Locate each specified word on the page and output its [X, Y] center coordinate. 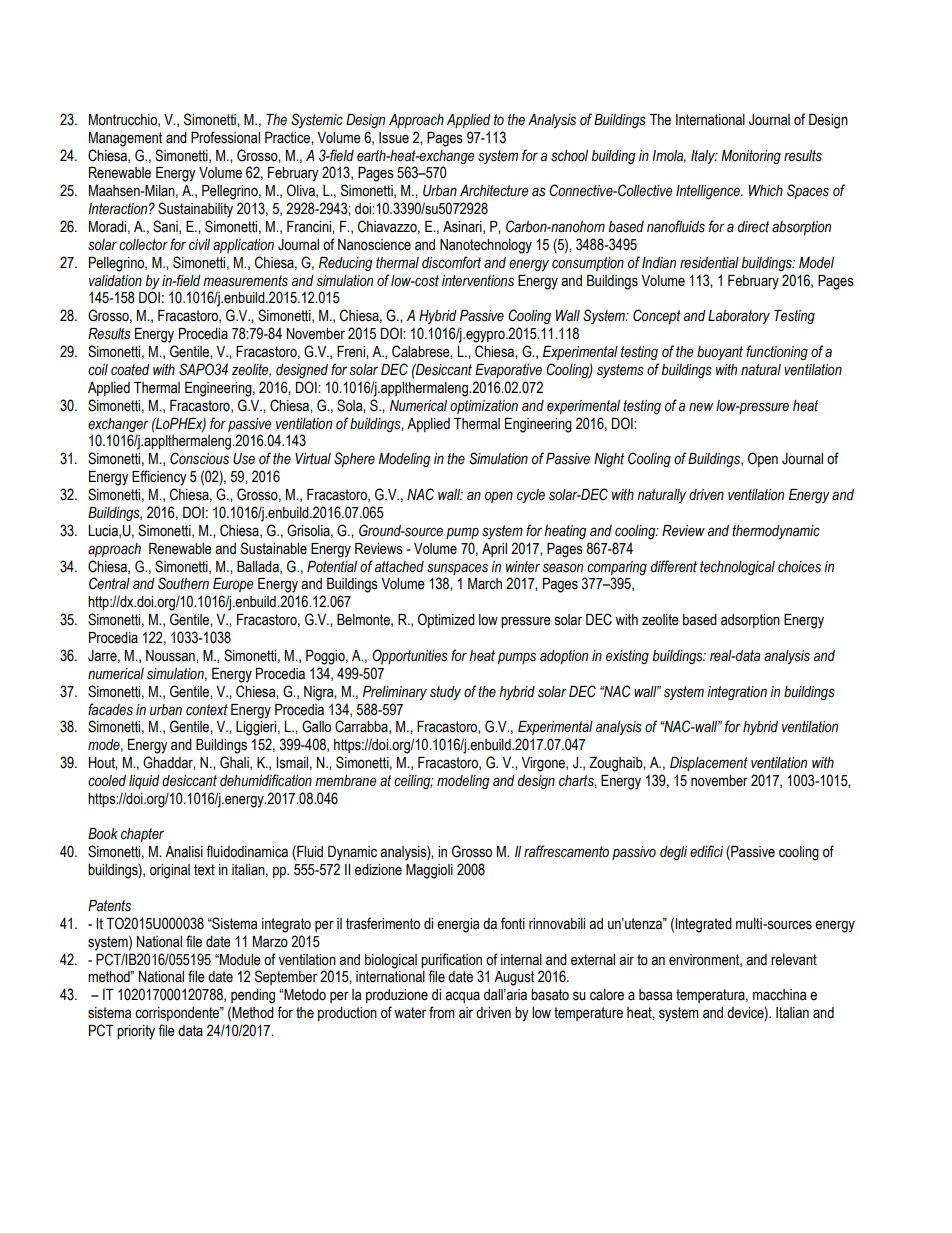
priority [136, 1032]
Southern [183, 583]
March [485, 584]
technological [737, 568]
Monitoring [751, 157]
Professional [225, 137]
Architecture [494, 191]
